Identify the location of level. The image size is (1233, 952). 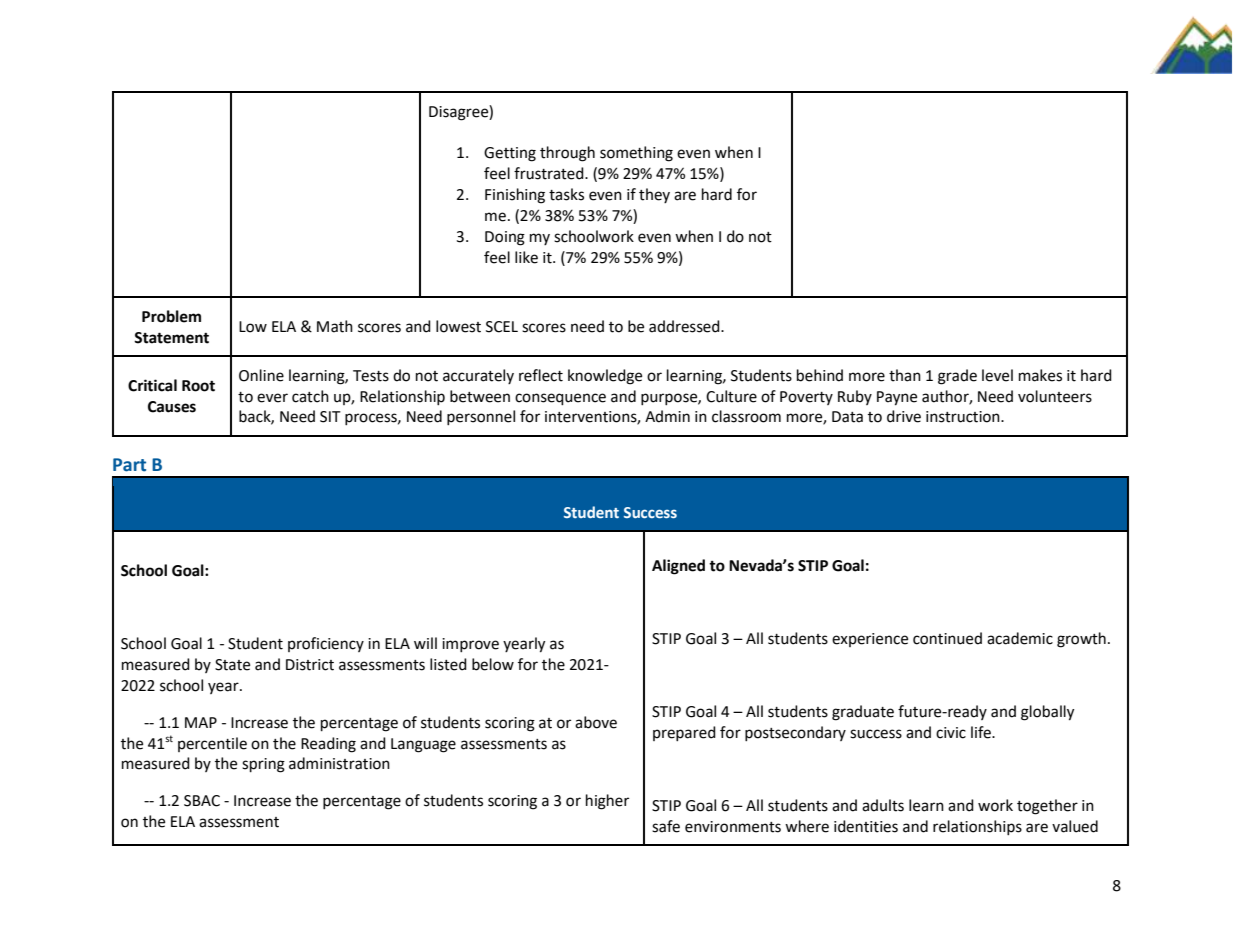
(997, 375).
